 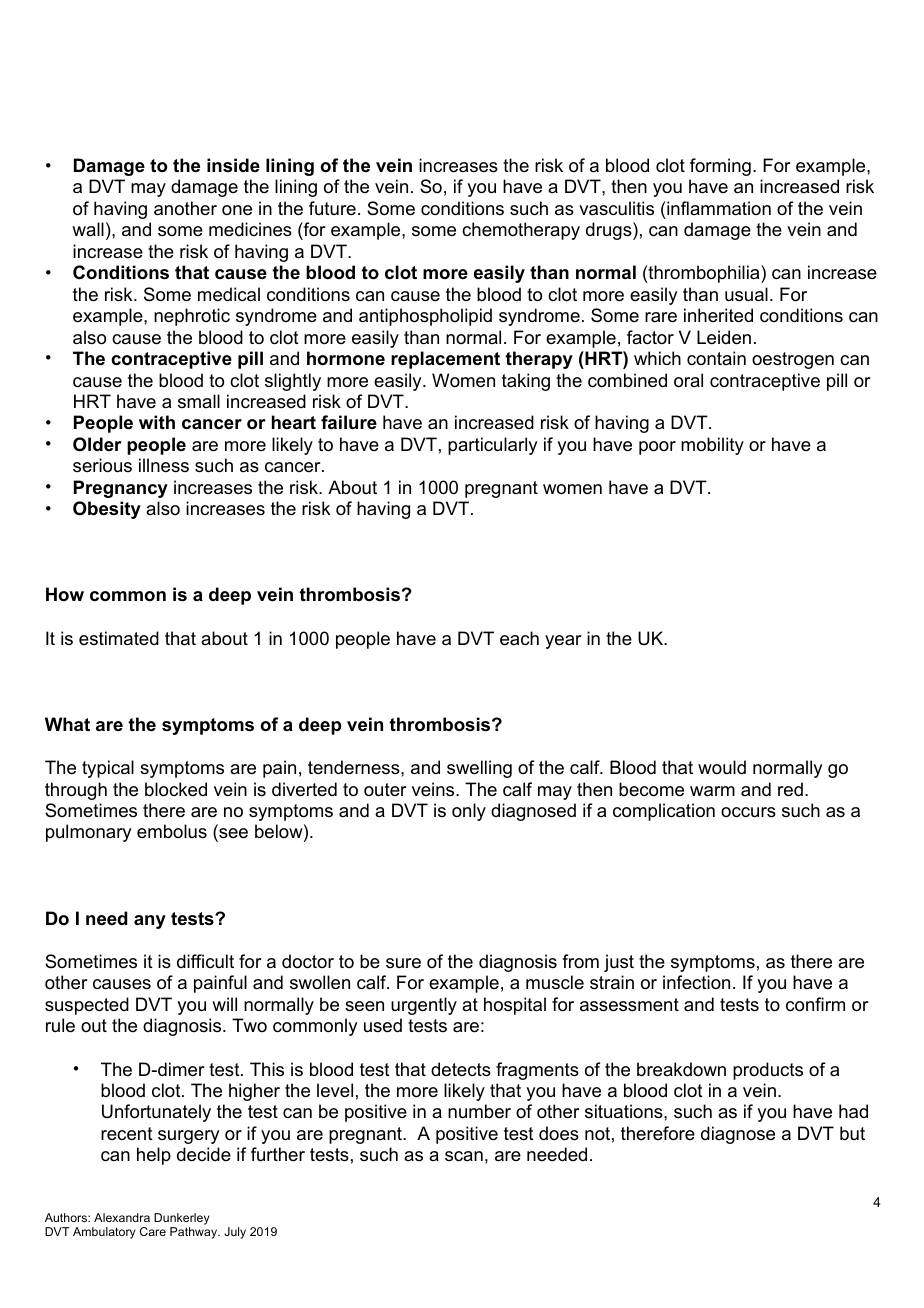 What do you see at coordinates (748, 812) in the screenshot?
I see `occurs` at bounding box center [748, 812].
